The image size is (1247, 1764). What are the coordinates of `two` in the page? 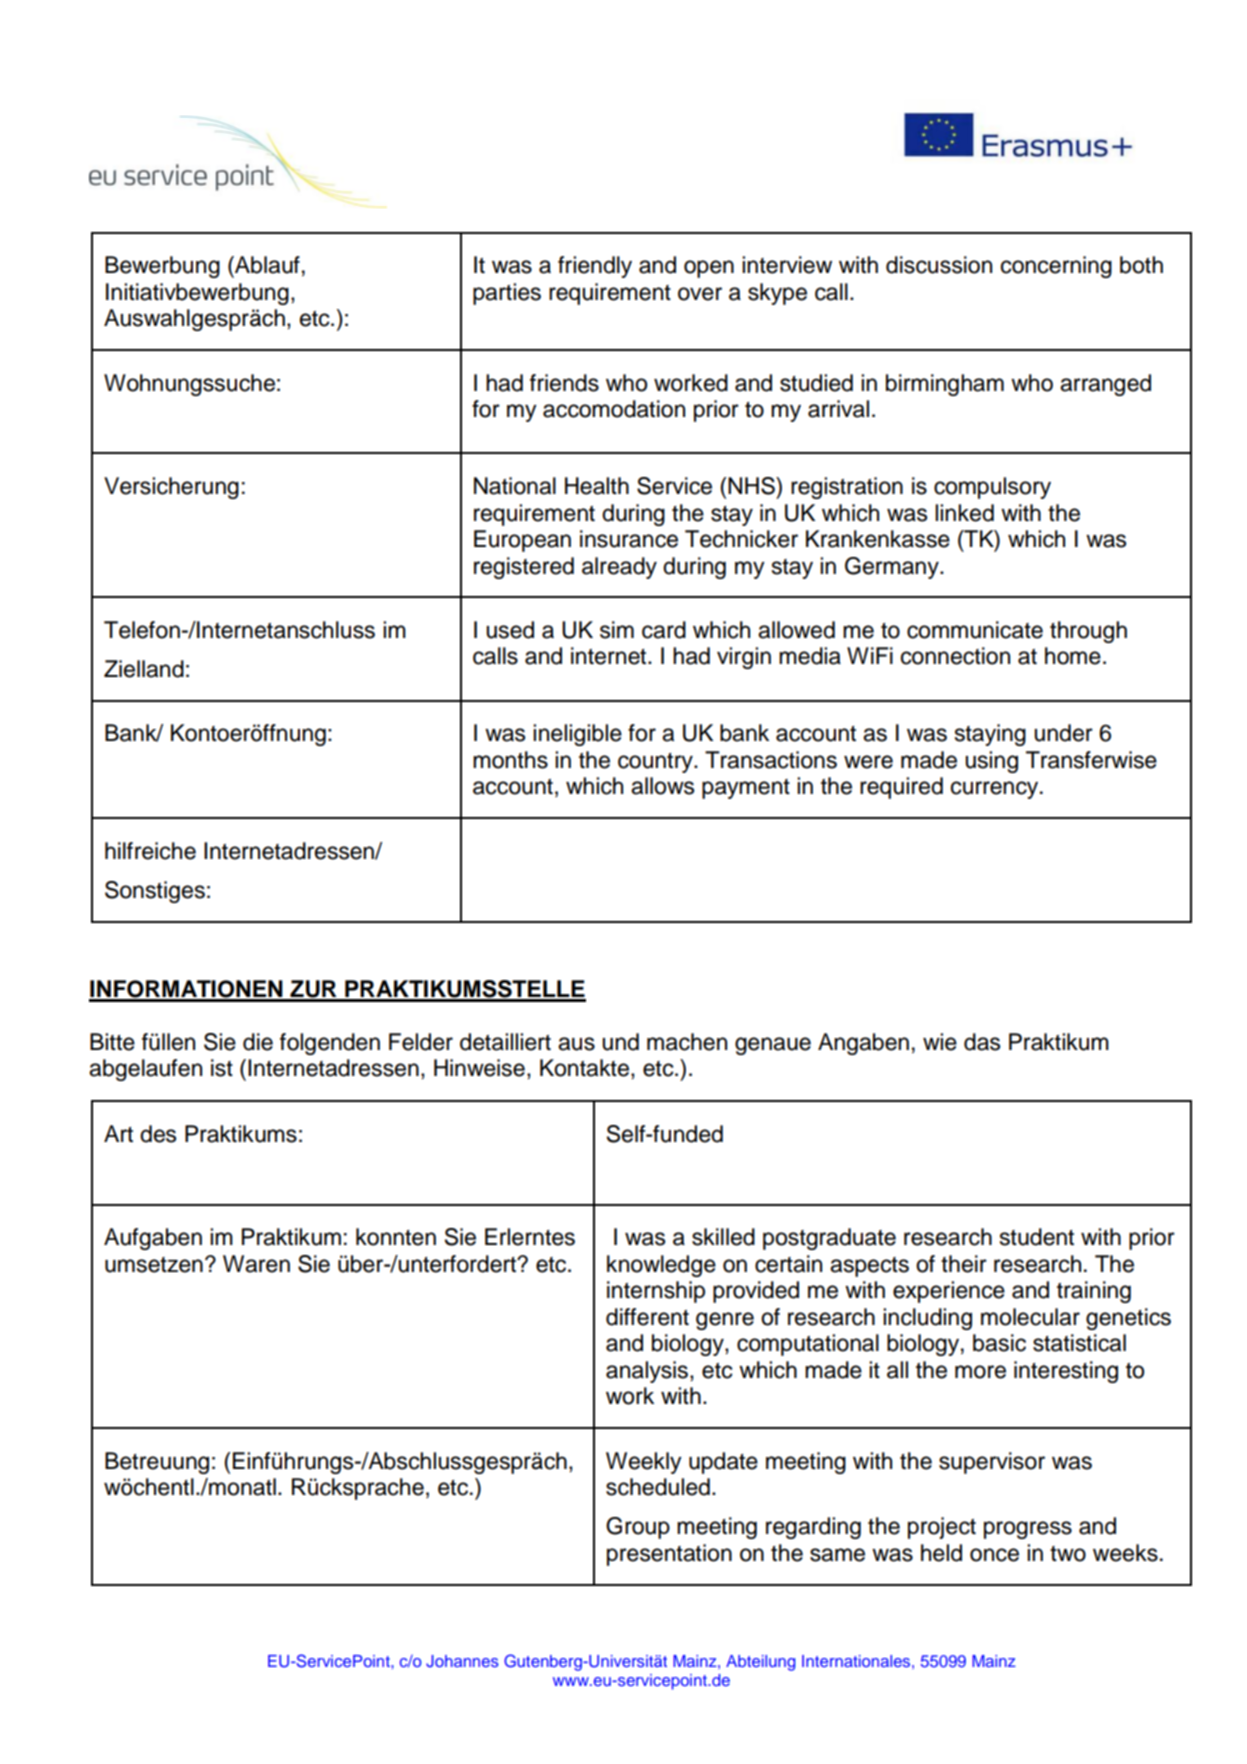 It's located at (1068, 1554).
